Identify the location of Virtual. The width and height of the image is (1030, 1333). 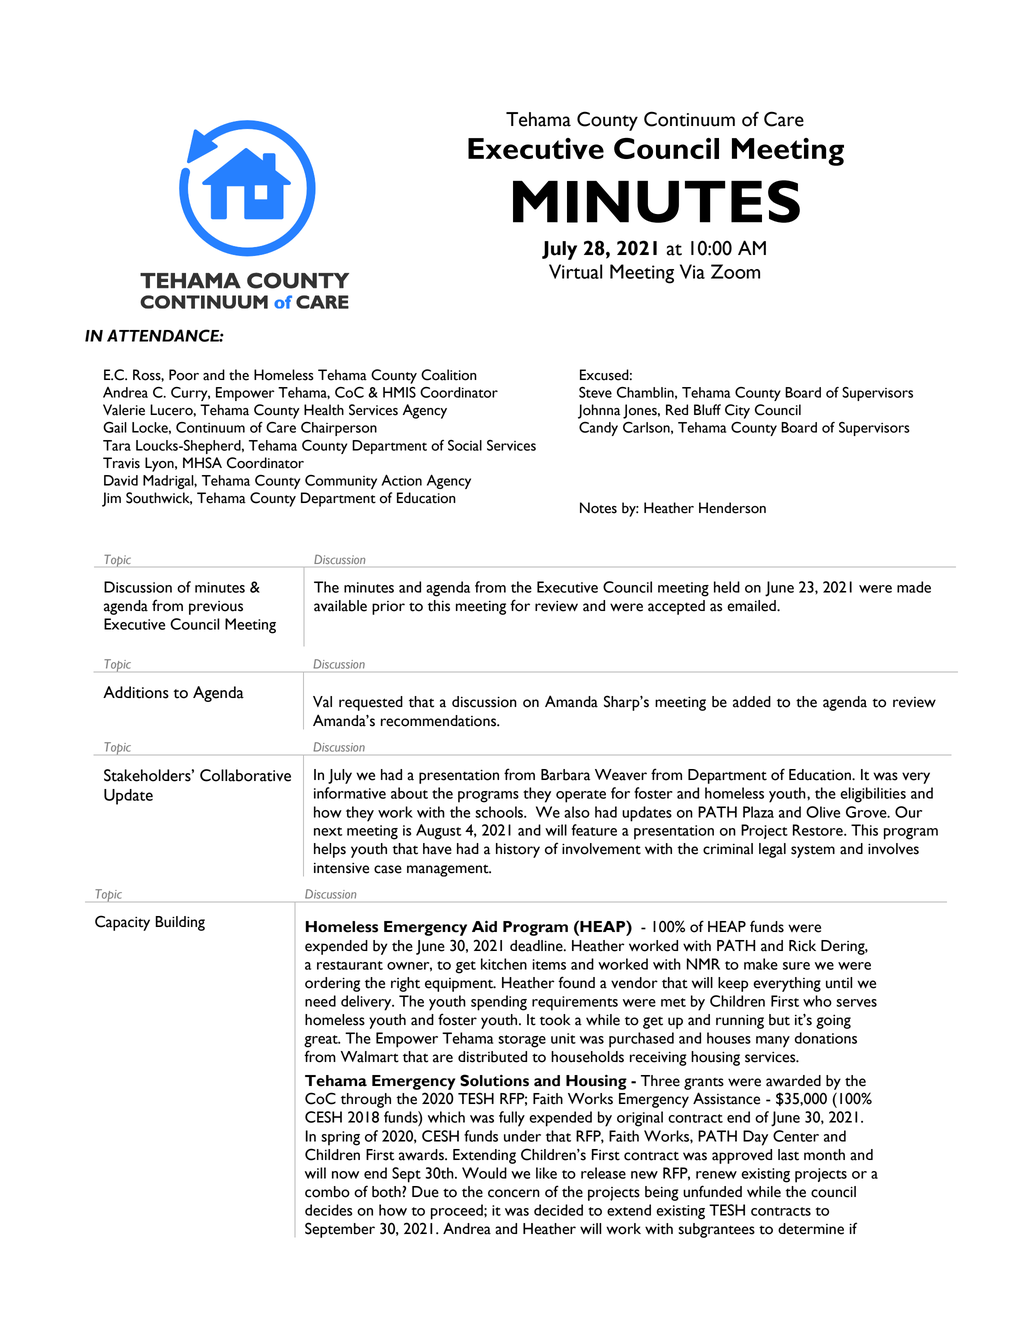
(575, 271).
